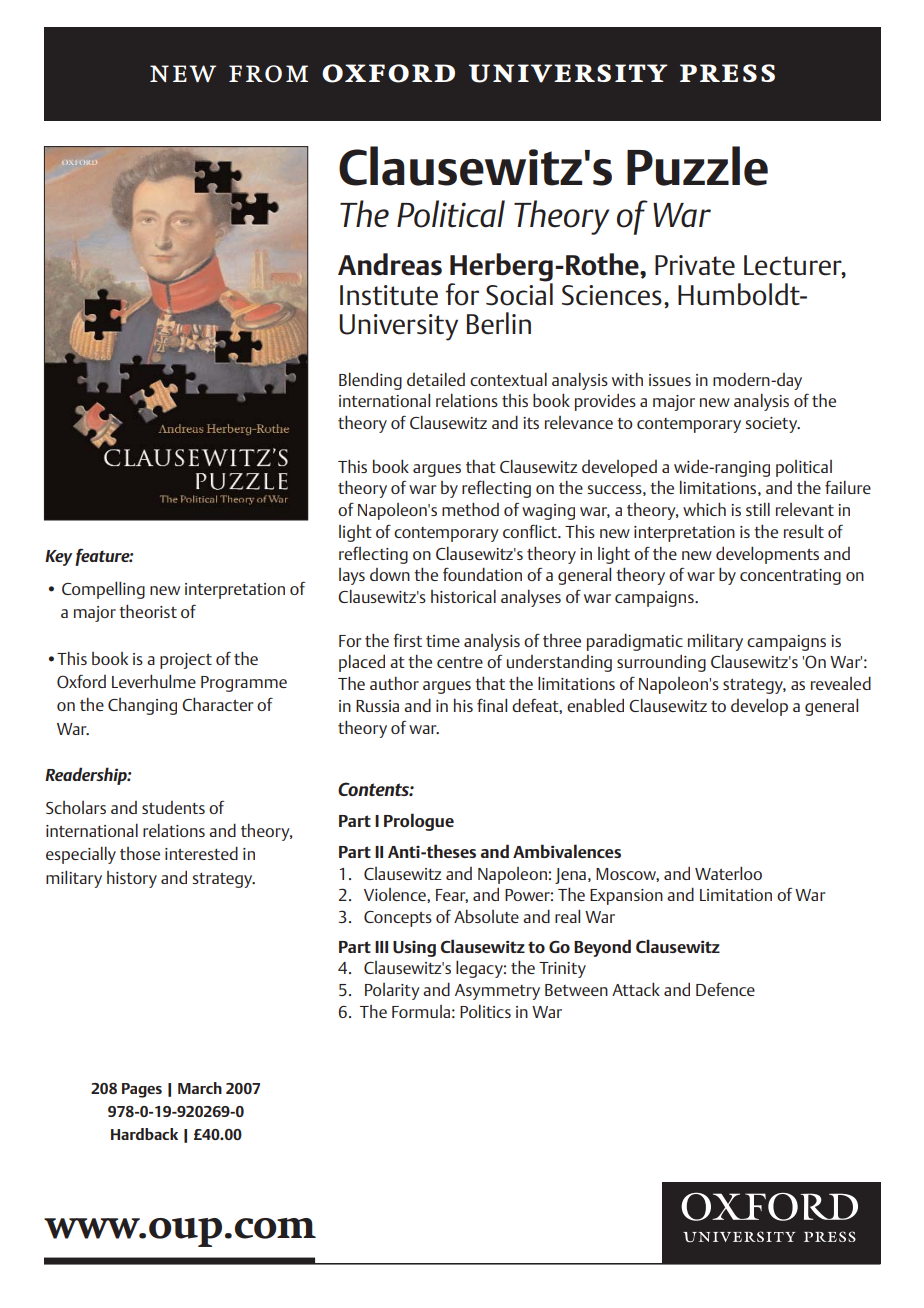  Describe the element at coordinates (173, 807) in the document. I see `students` at that location.
